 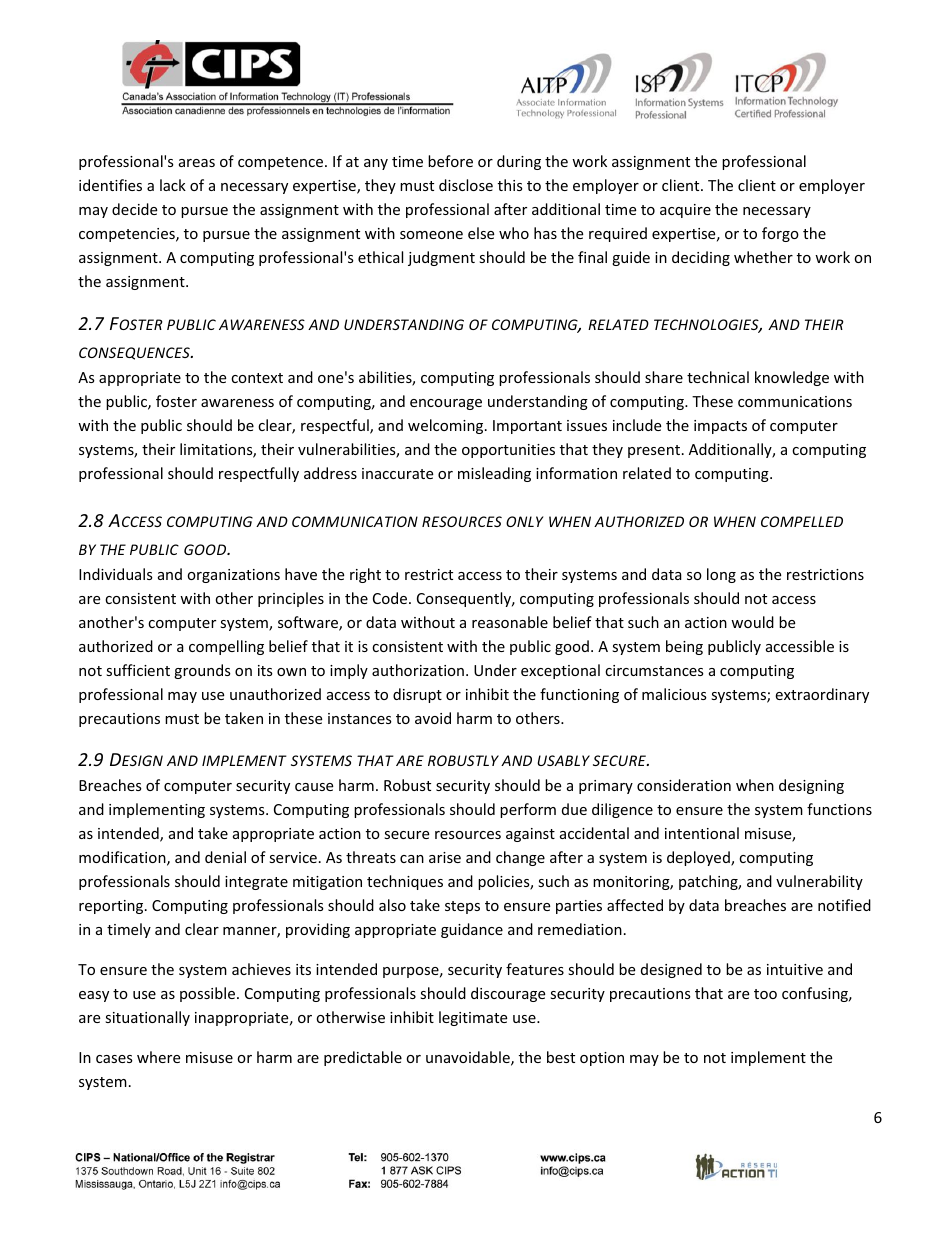 What do you see at coordinates (473, 1018) in the screenshot?
I see `legitimate` at bounding box center [473, 1018].
